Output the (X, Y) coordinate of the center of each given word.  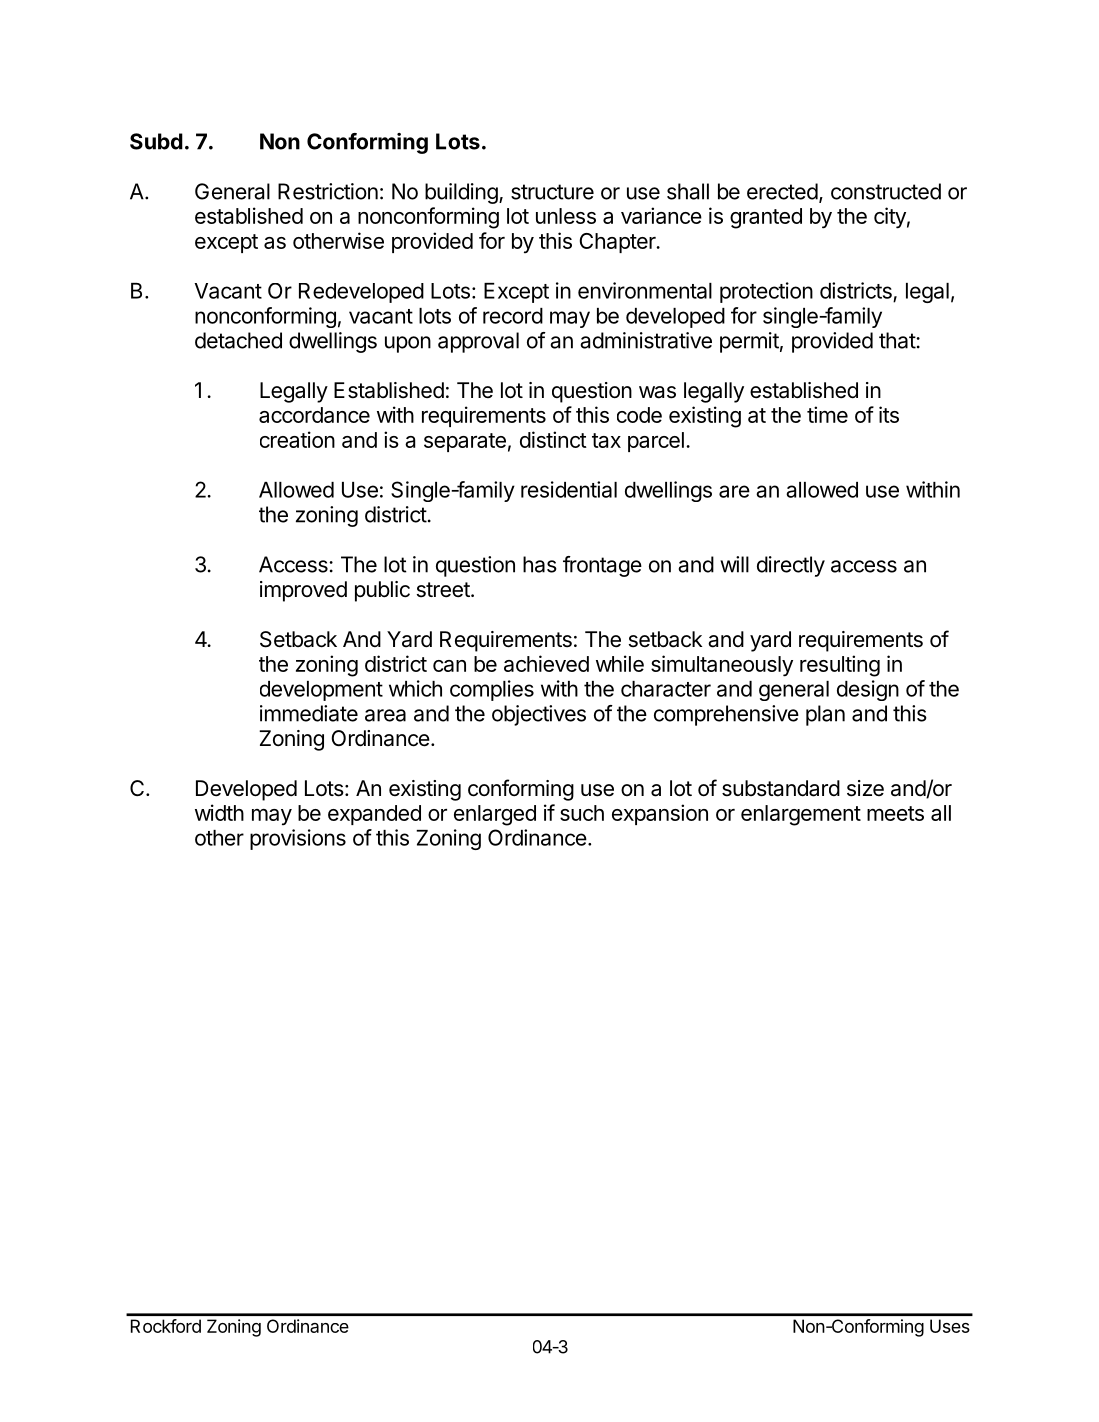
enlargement (801, 815)
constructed (886, 191)
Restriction (328, 191)
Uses (950, 1326)
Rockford (166, 1326)
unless (566, 216)
